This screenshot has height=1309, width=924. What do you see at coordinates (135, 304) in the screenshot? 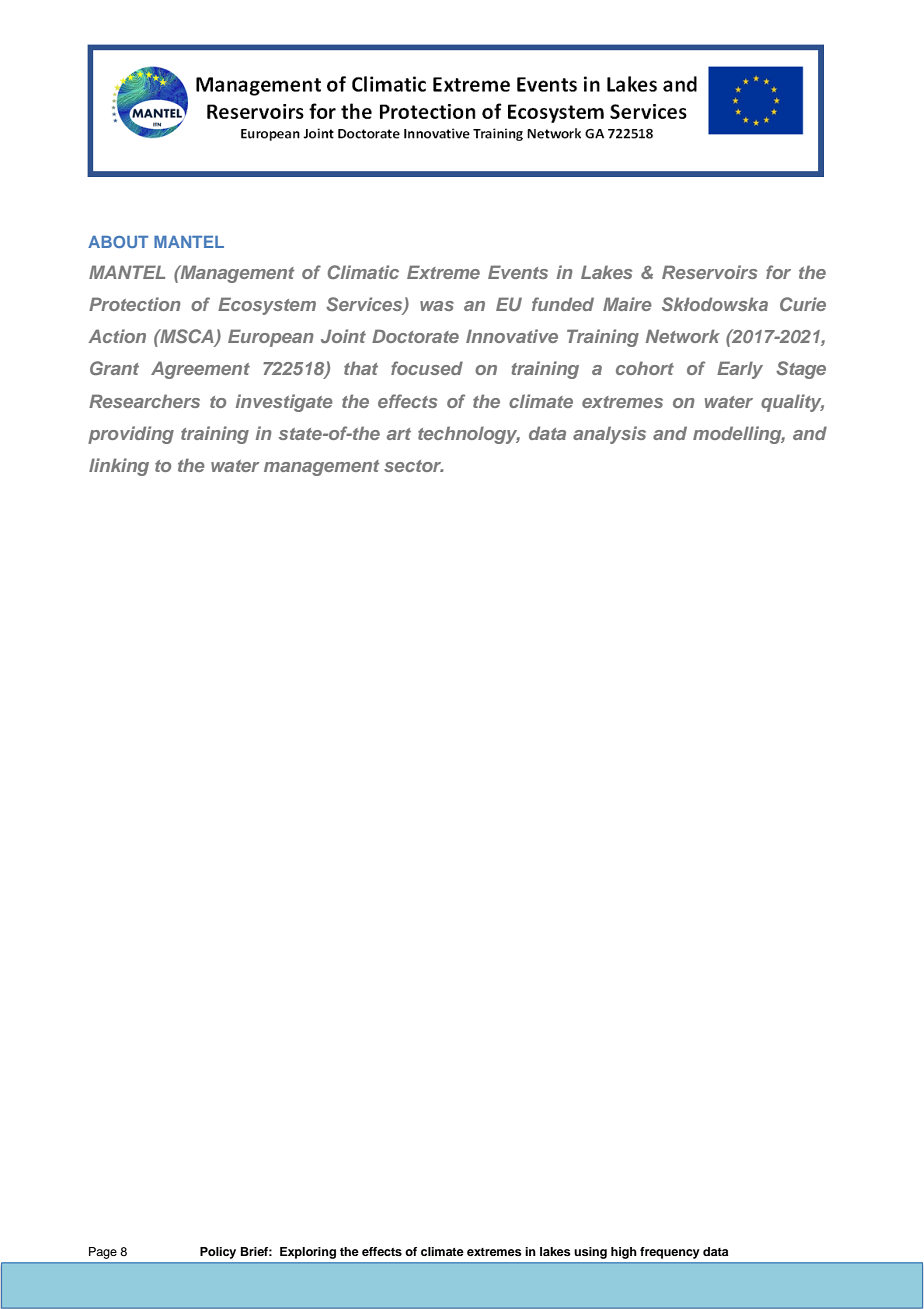
I see `Protection` at bounding box center [135, 304].
